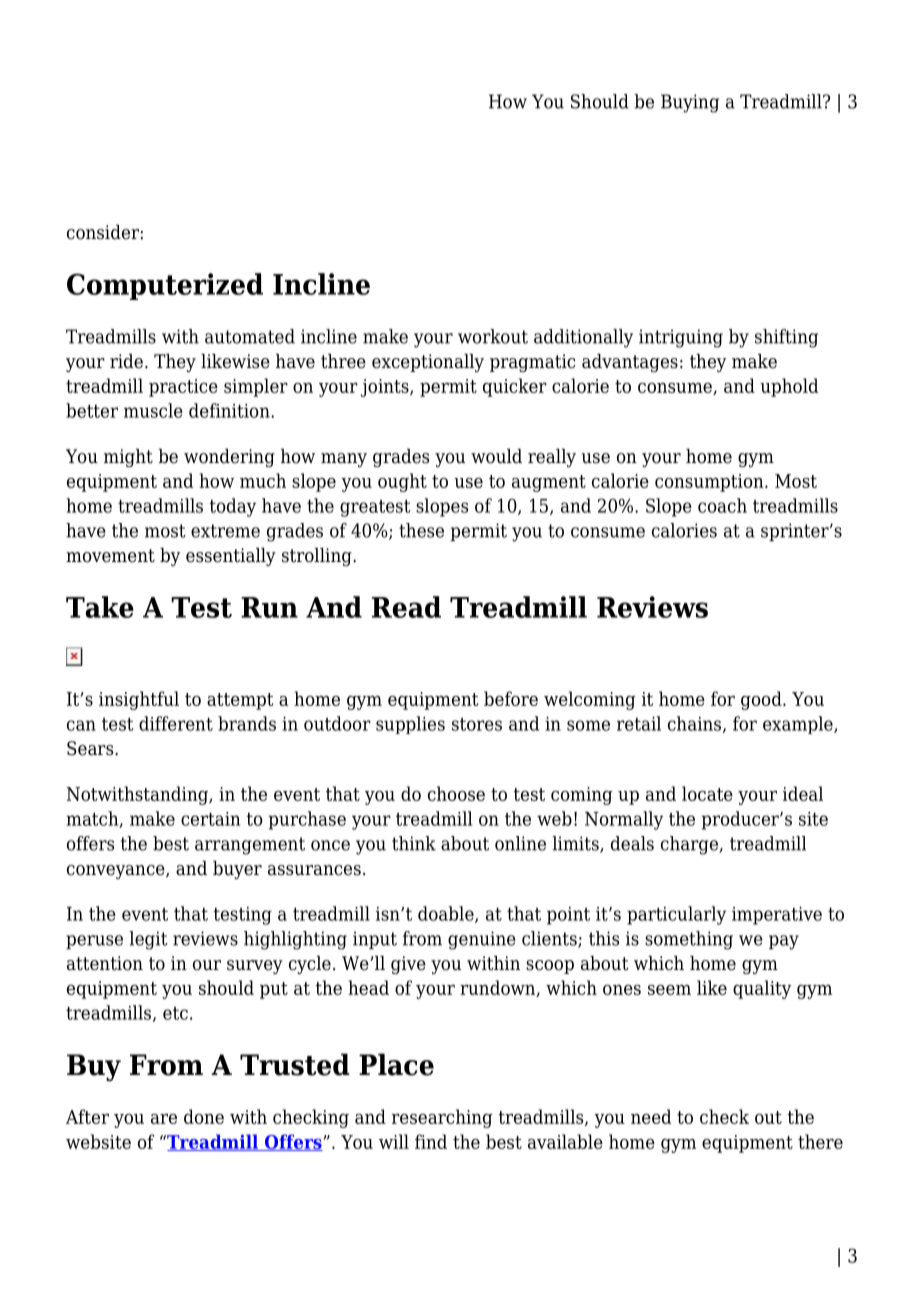  I want to click on good, so click(762, 700).
